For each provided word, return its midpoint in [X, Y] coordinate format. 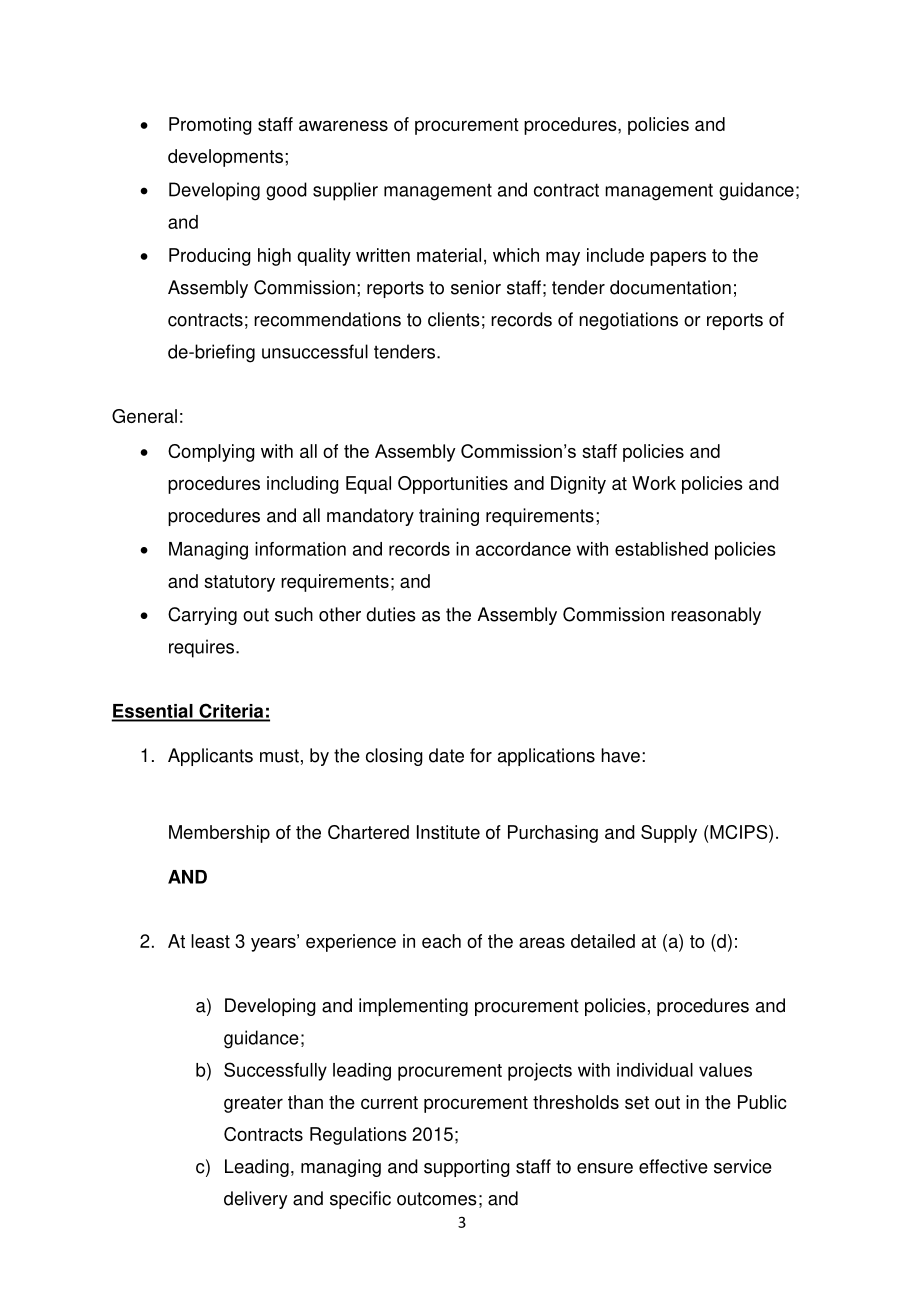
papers [678, 258]
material [449, 255]
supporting [467, 1168]
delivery [256, 1200]
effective [673, 1166]
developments [225, 158]
